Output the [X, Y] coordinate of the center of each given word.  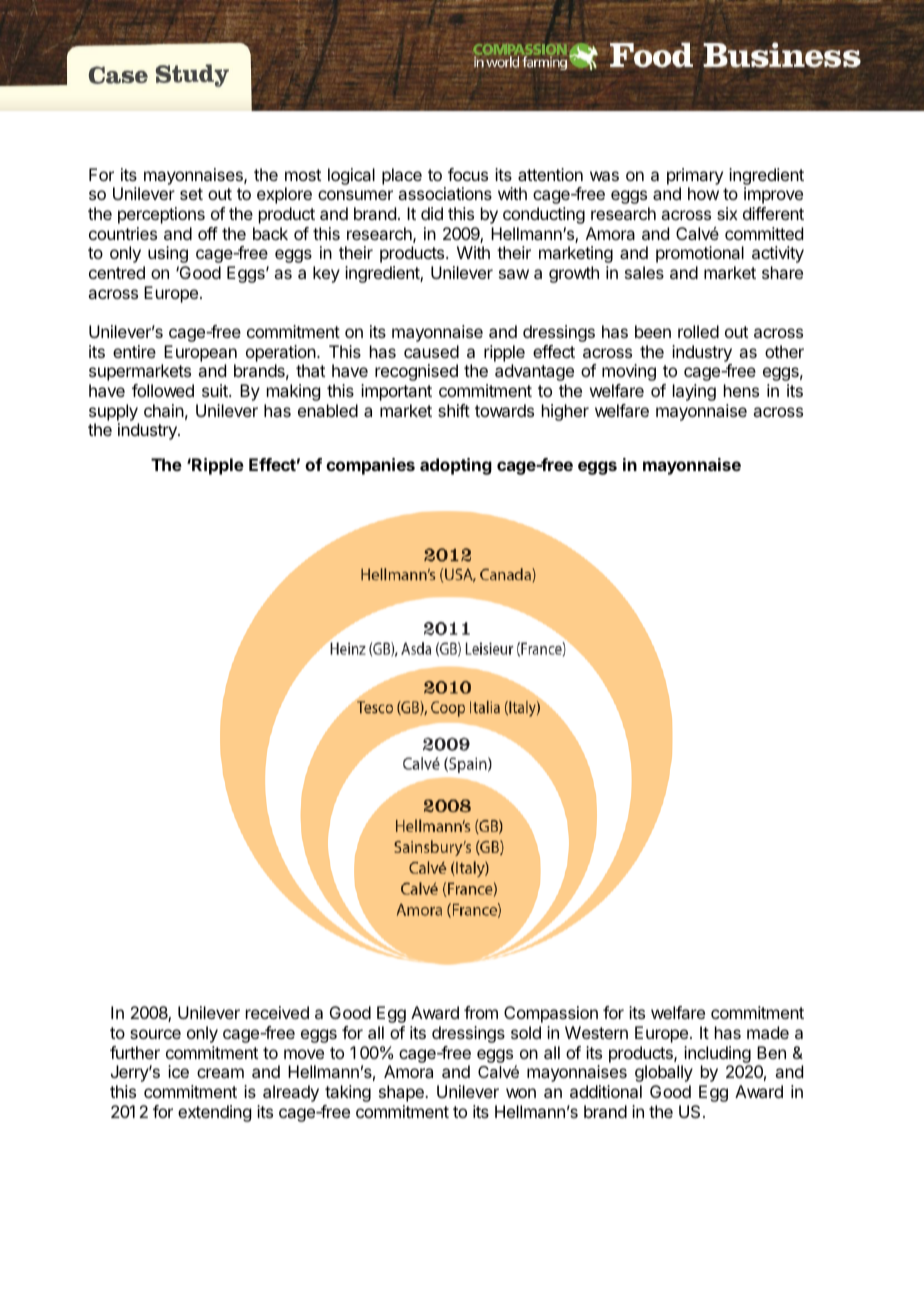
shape [402, 1093]
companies [370, 466]
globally [664, 1073]
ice [178, 1071]
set [191, 194]
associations [445, 193]
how [703, 193]
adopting [456, 466]
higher [565, 412]
